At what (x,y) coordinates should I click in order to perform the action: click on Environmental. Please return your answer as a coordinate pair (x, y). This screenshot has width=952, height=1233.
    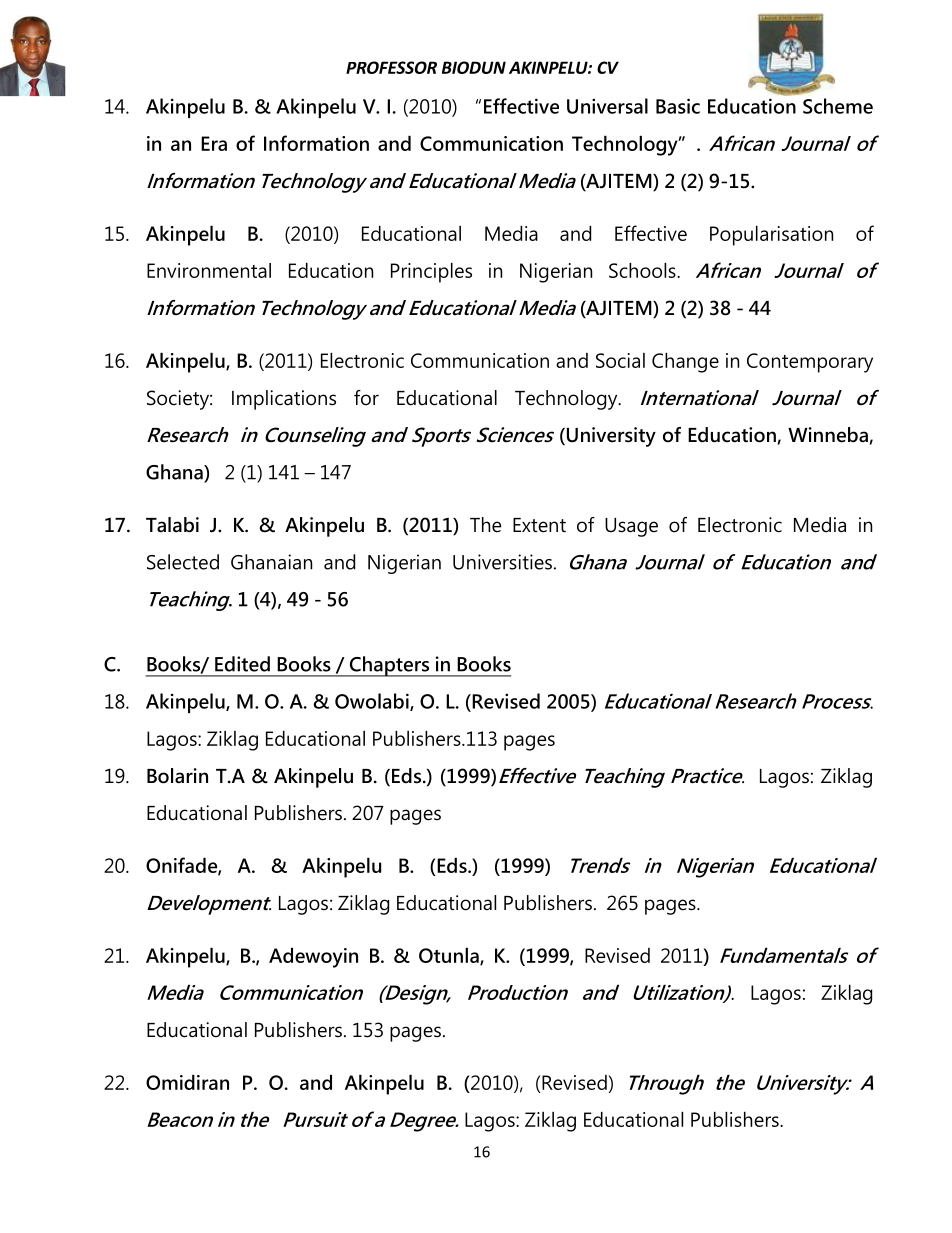
    Looking at the image, I should click on (209, 270).
